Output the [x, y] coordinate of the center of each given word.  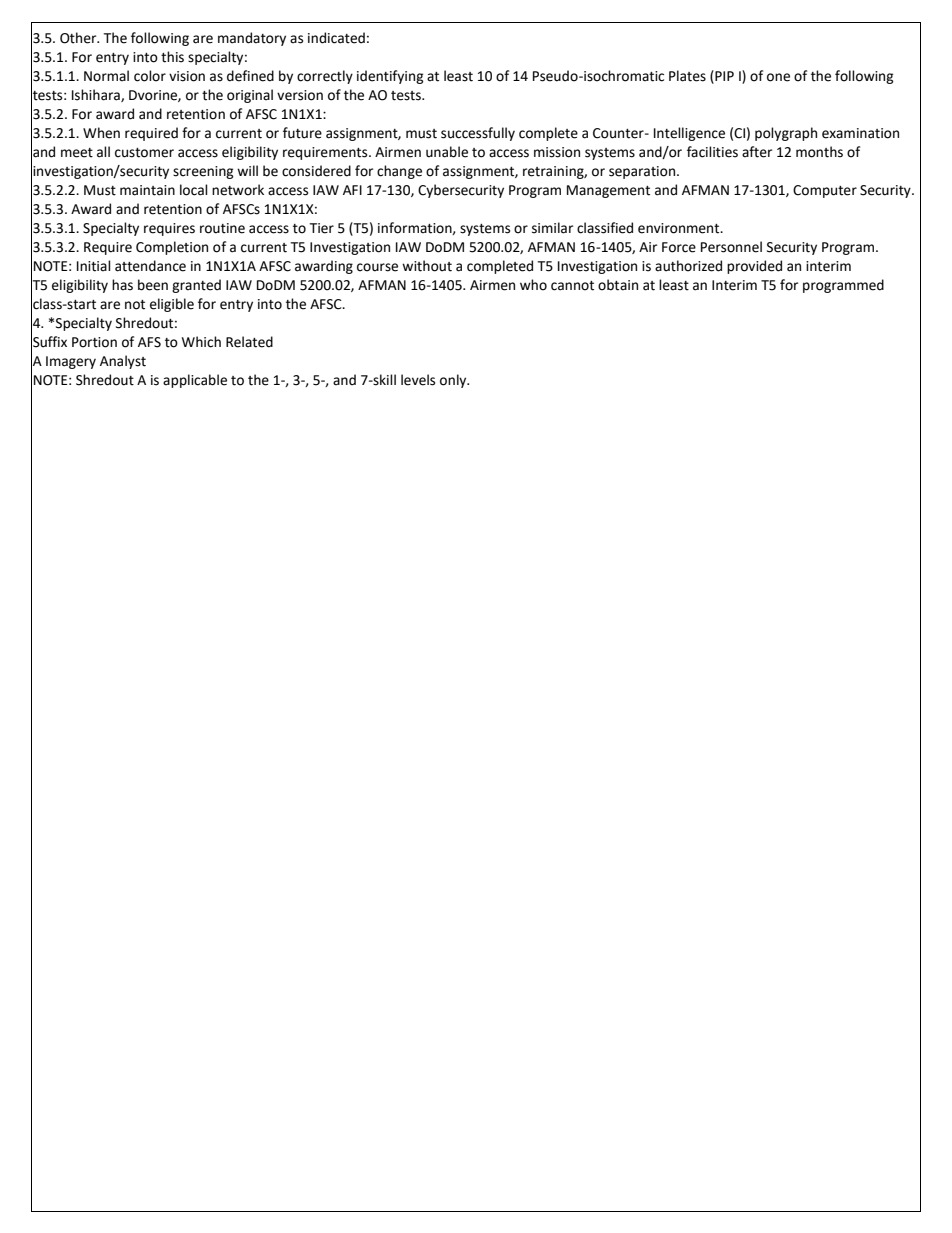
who [533, 285]
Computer [825, 191]
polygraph [786, 134]
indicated [336, 38]
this [172, 57]
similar [552, 228]
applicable [195, 381]
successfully [478, 134]
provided [754, 267]
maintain [147, 190]
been [153, 285]
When [101, 133]
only [454, 381]
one [778, 77]
